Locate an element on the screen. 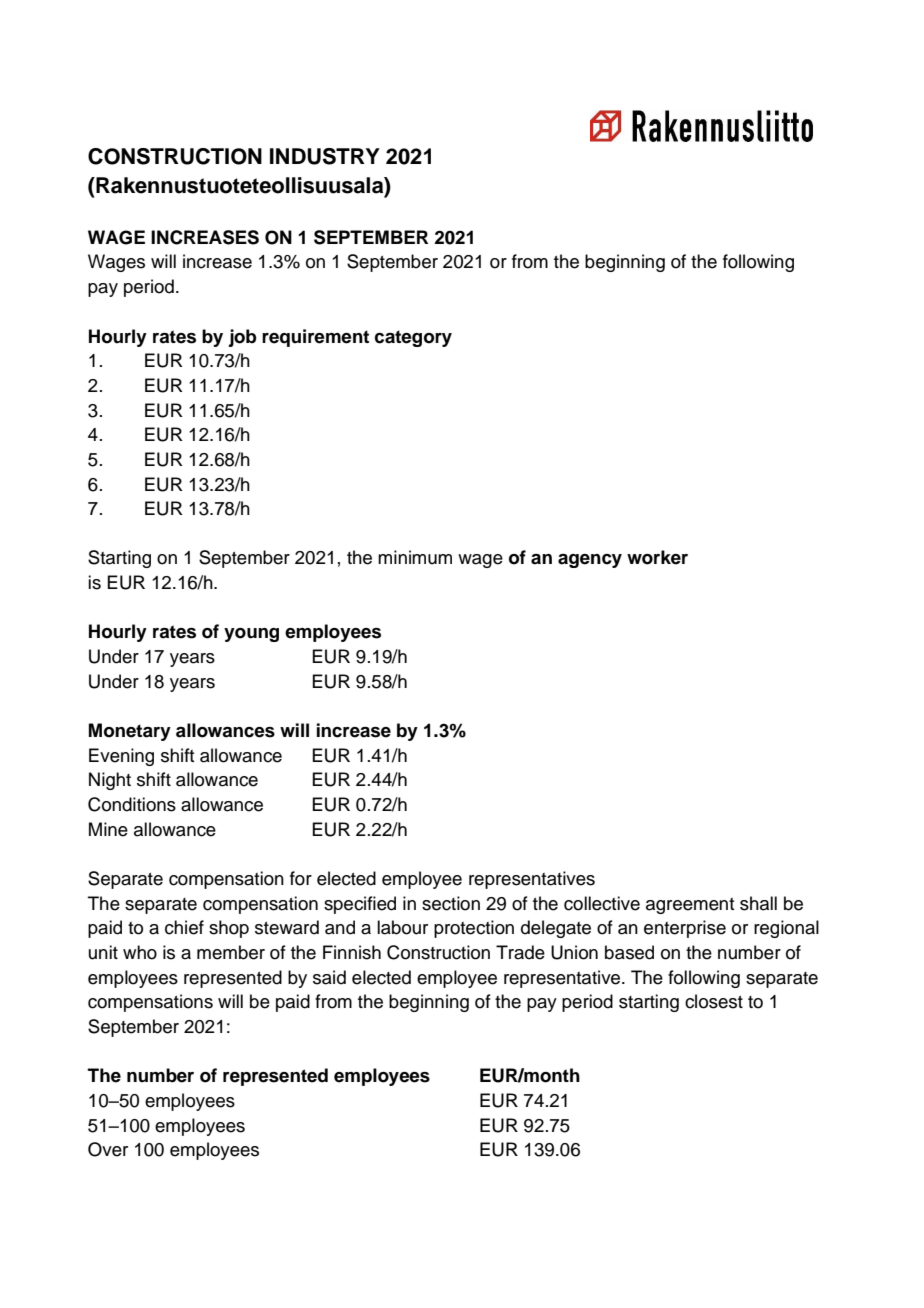  requirement is located at coordinates (315, 338).
